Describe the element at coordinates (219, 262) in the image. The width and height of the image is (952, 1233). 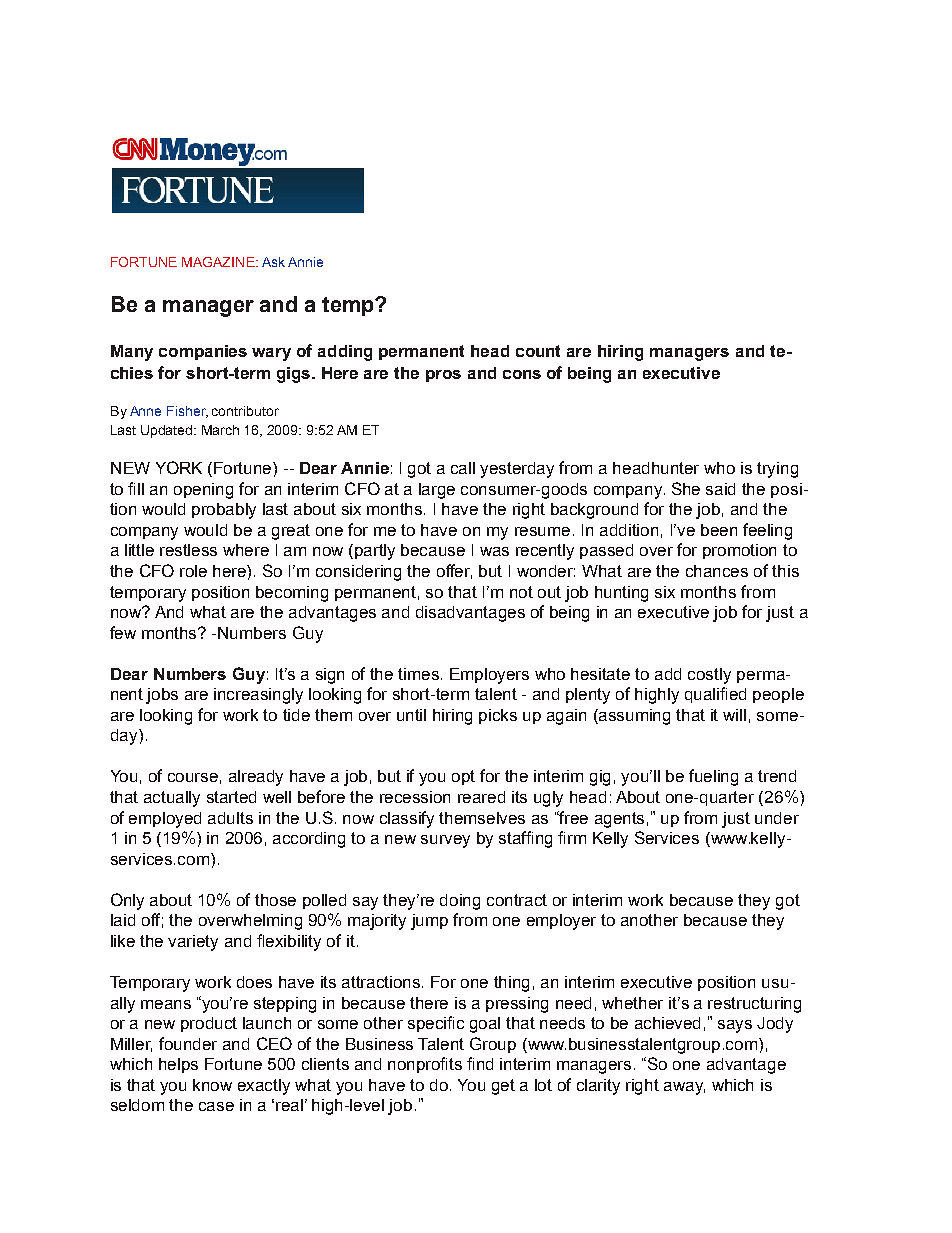
I see `MAGAZINE` at that location.
